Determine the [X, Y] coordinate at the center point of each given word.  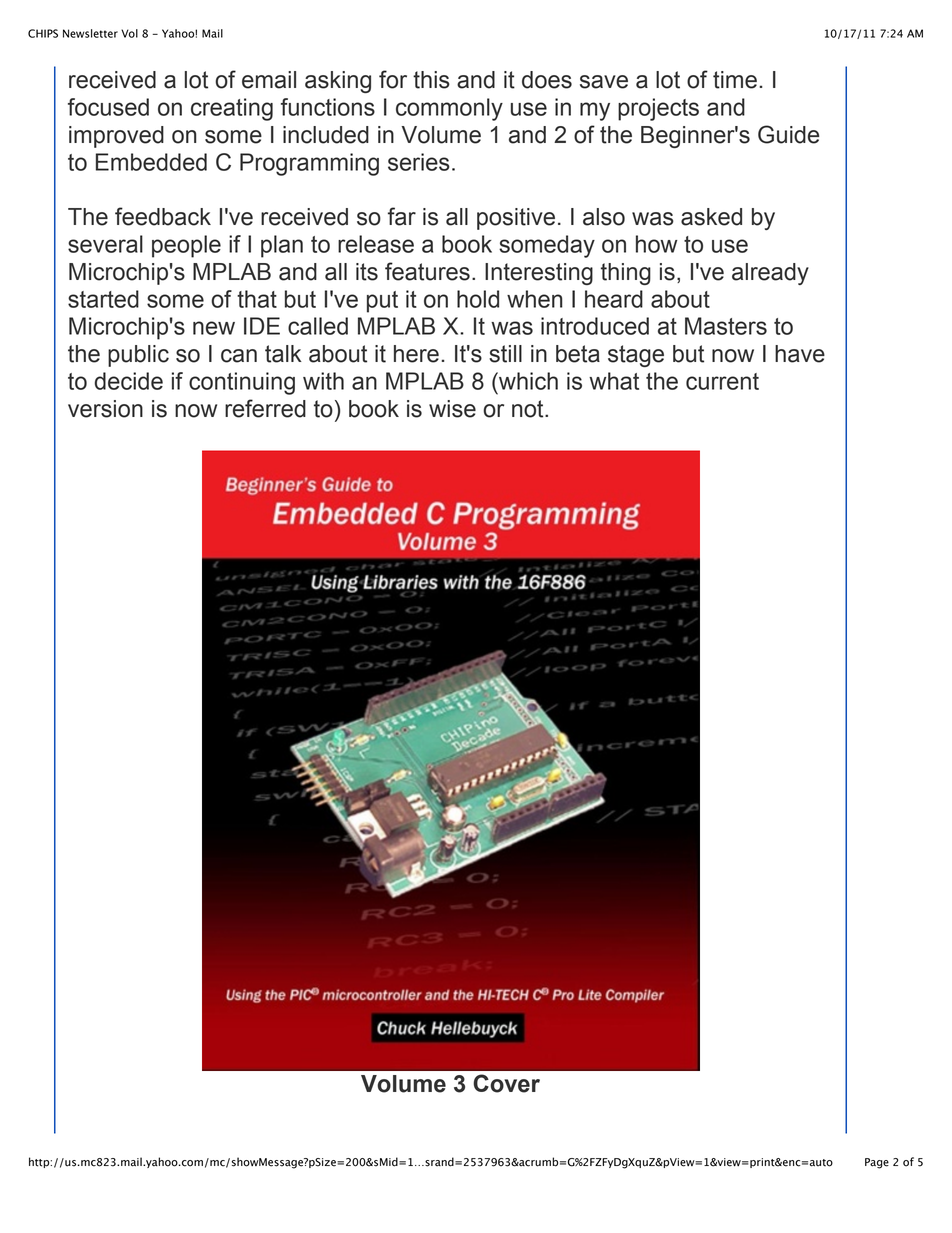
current [722, 381]
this [431, 80]
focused [108, 107]
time [735, 80]
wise [452, 409]
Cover [507, 1083]
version [105, 409]
